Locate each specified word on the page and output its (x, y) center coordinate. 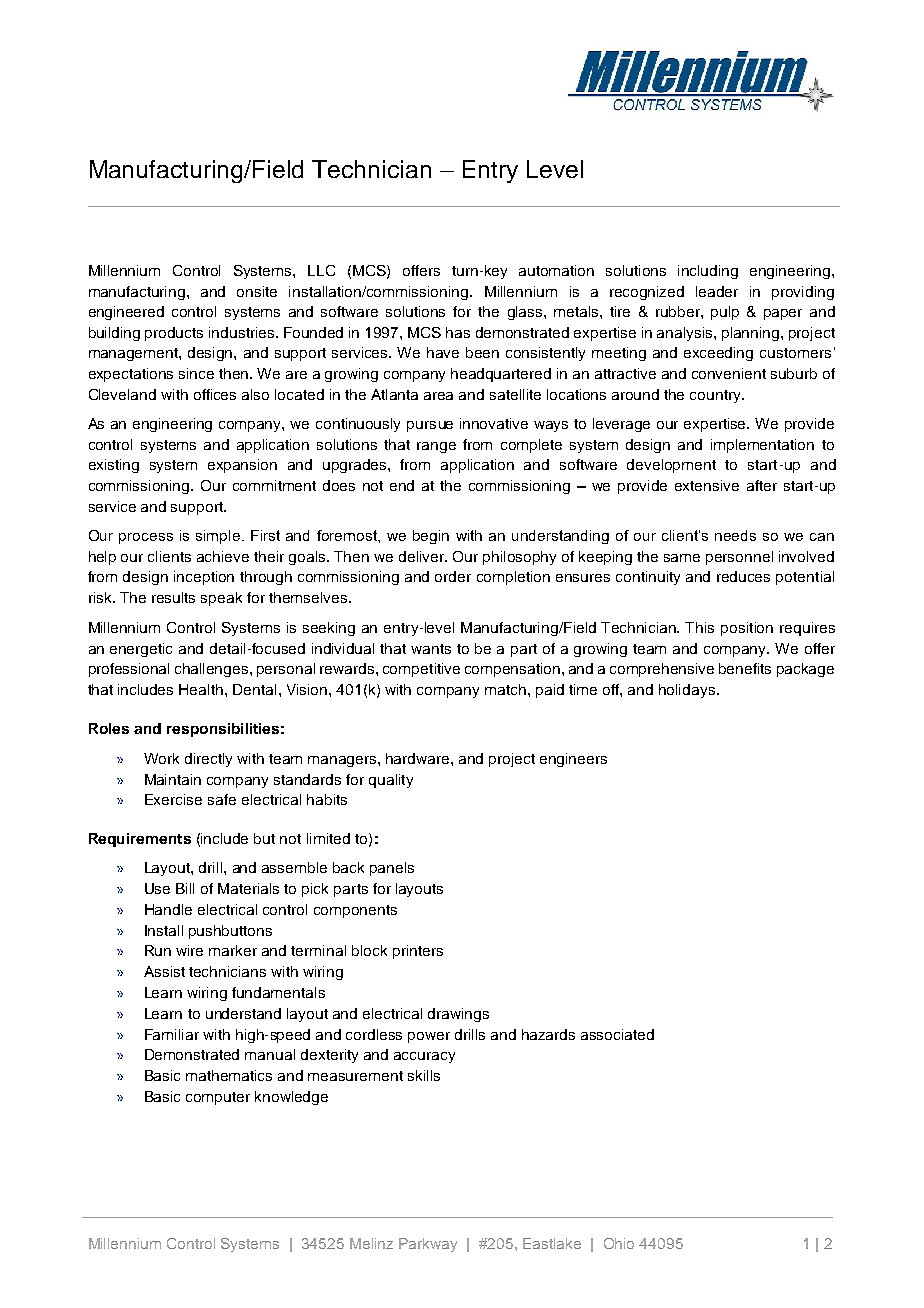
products (174, 334)
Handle (168, 909)
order (453, 576)
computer (218, 1098)
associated (617, 1034)
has (458, 332)
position (747, 629)
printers (418, 952)
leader (717, 291)
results (173, 597)
